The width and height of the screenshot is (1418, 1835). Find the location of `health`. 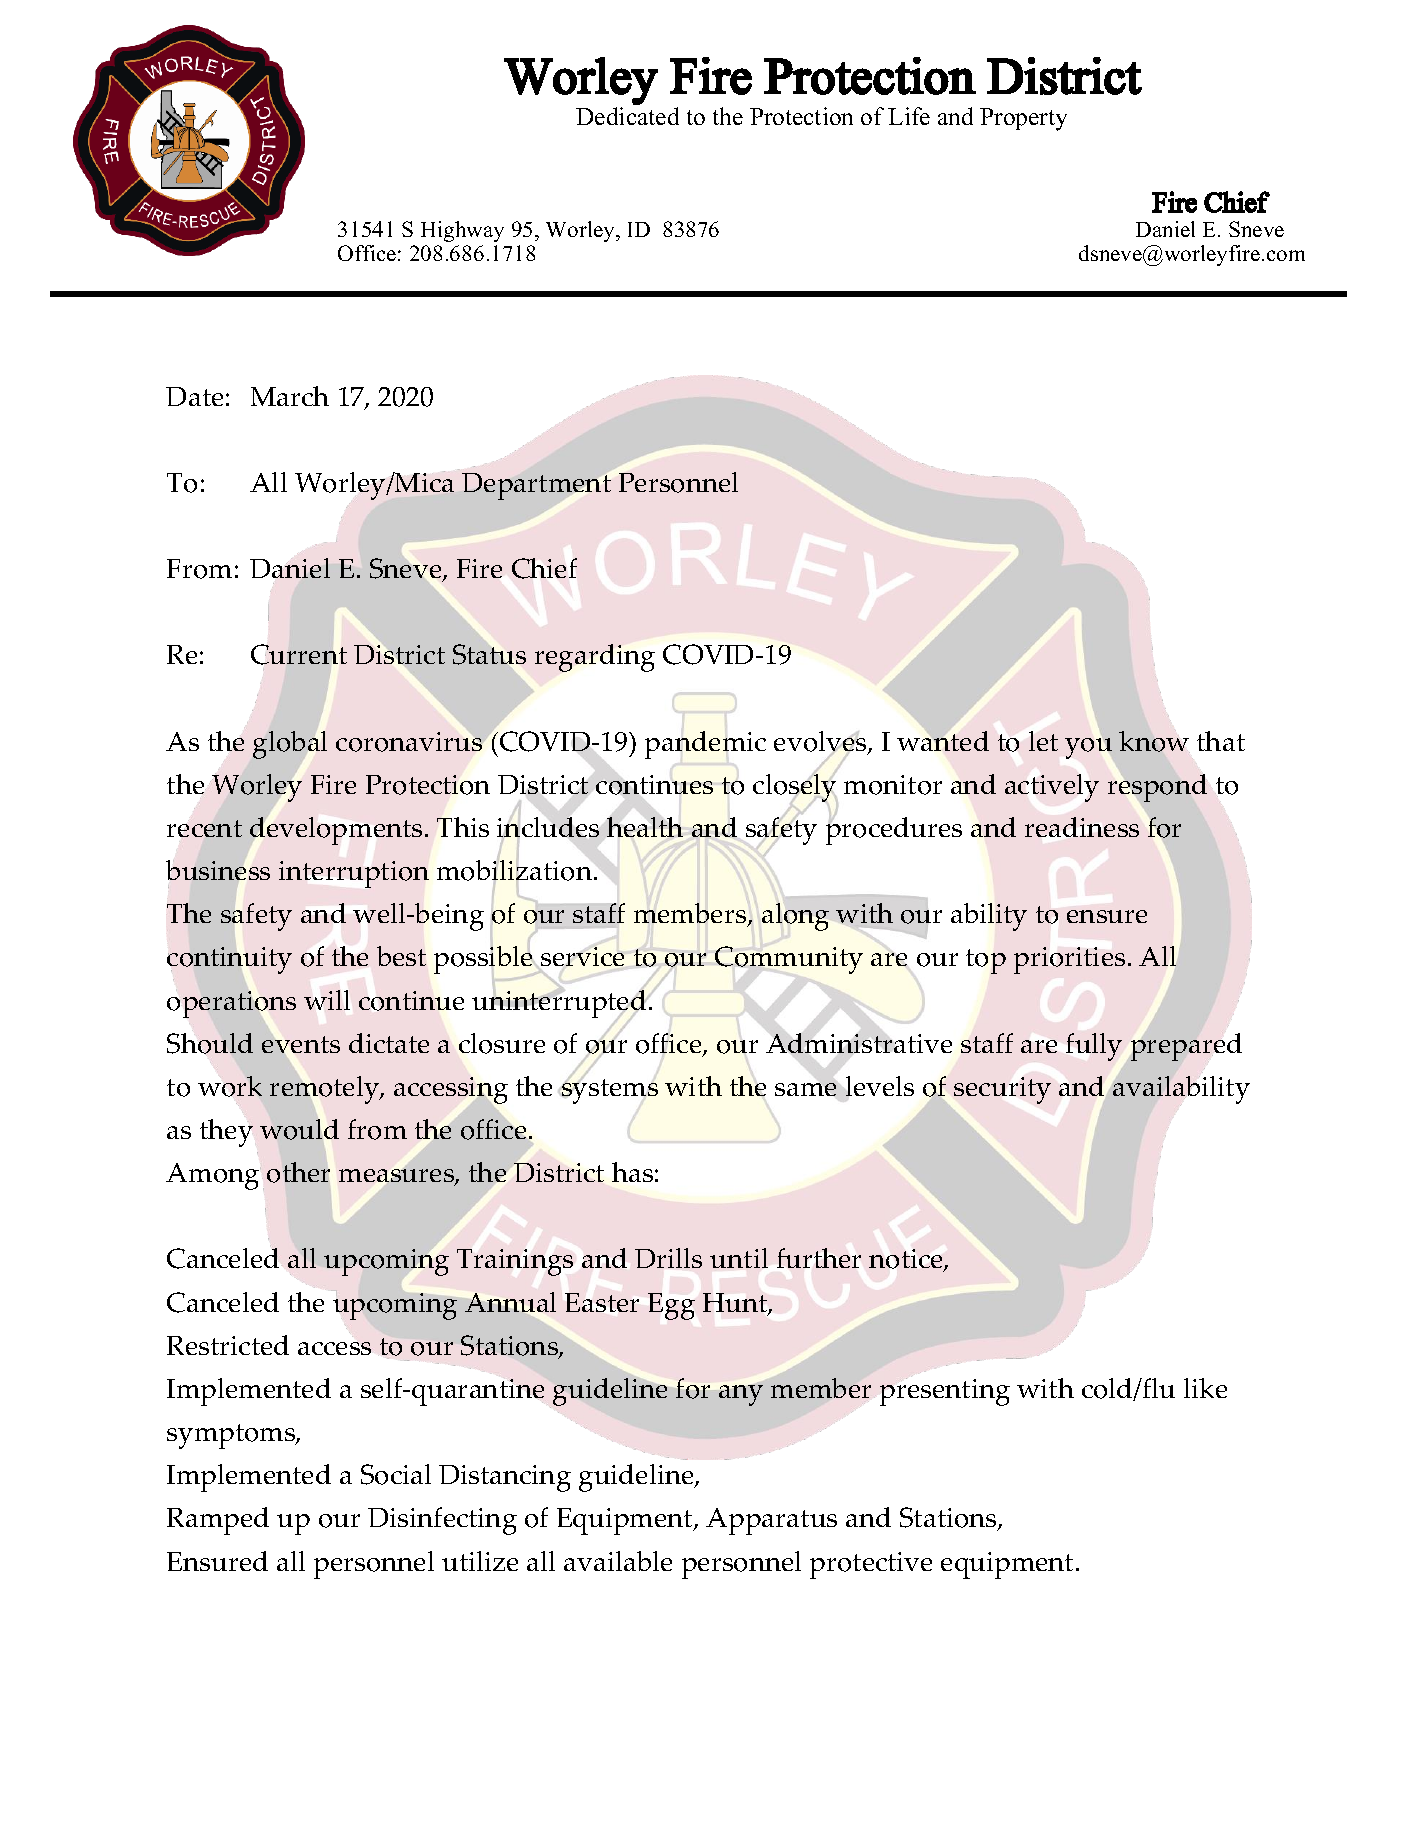

health is located at coordinates (645, 827).
